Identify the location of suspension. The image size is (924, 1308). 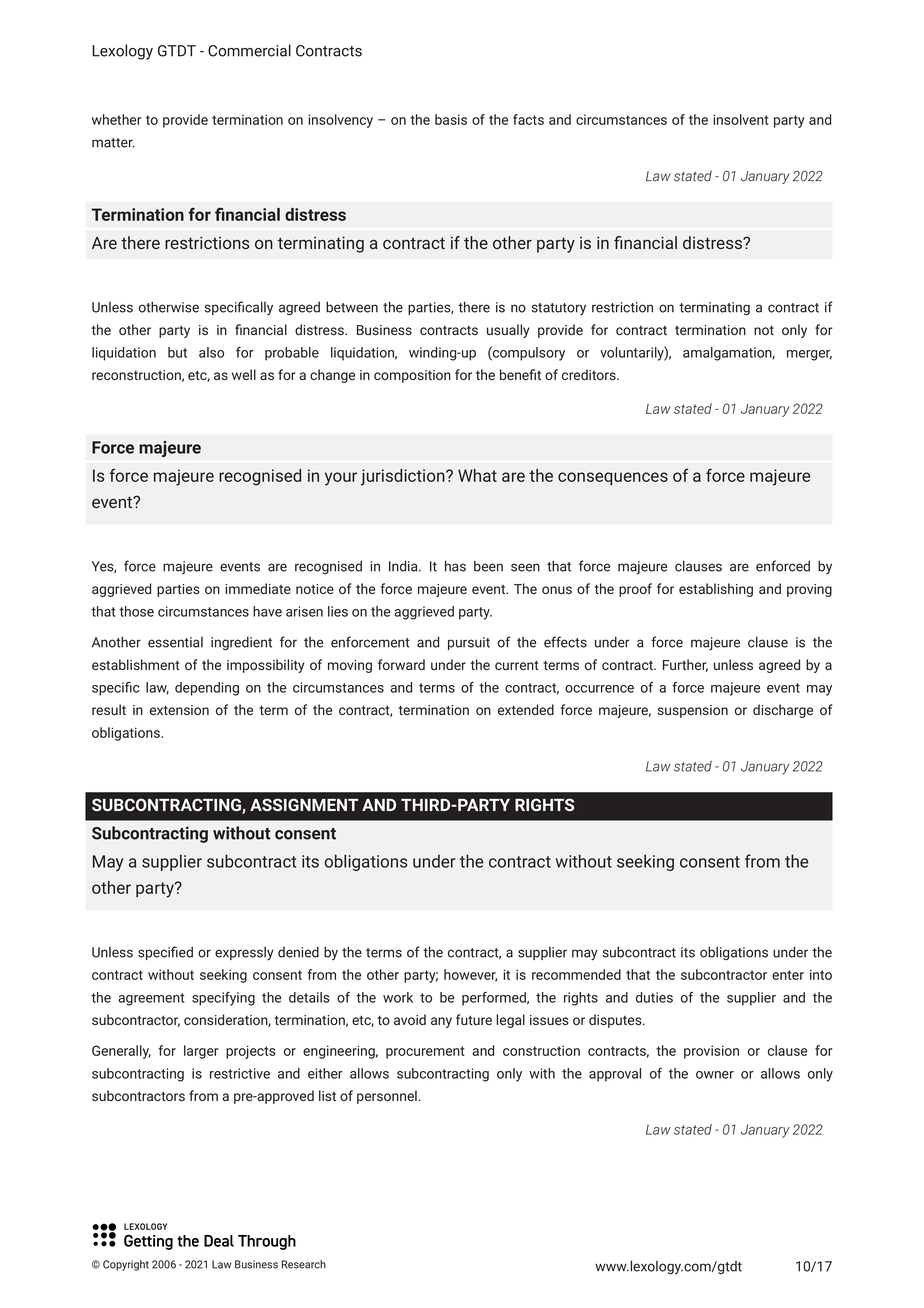
(692, 711).
